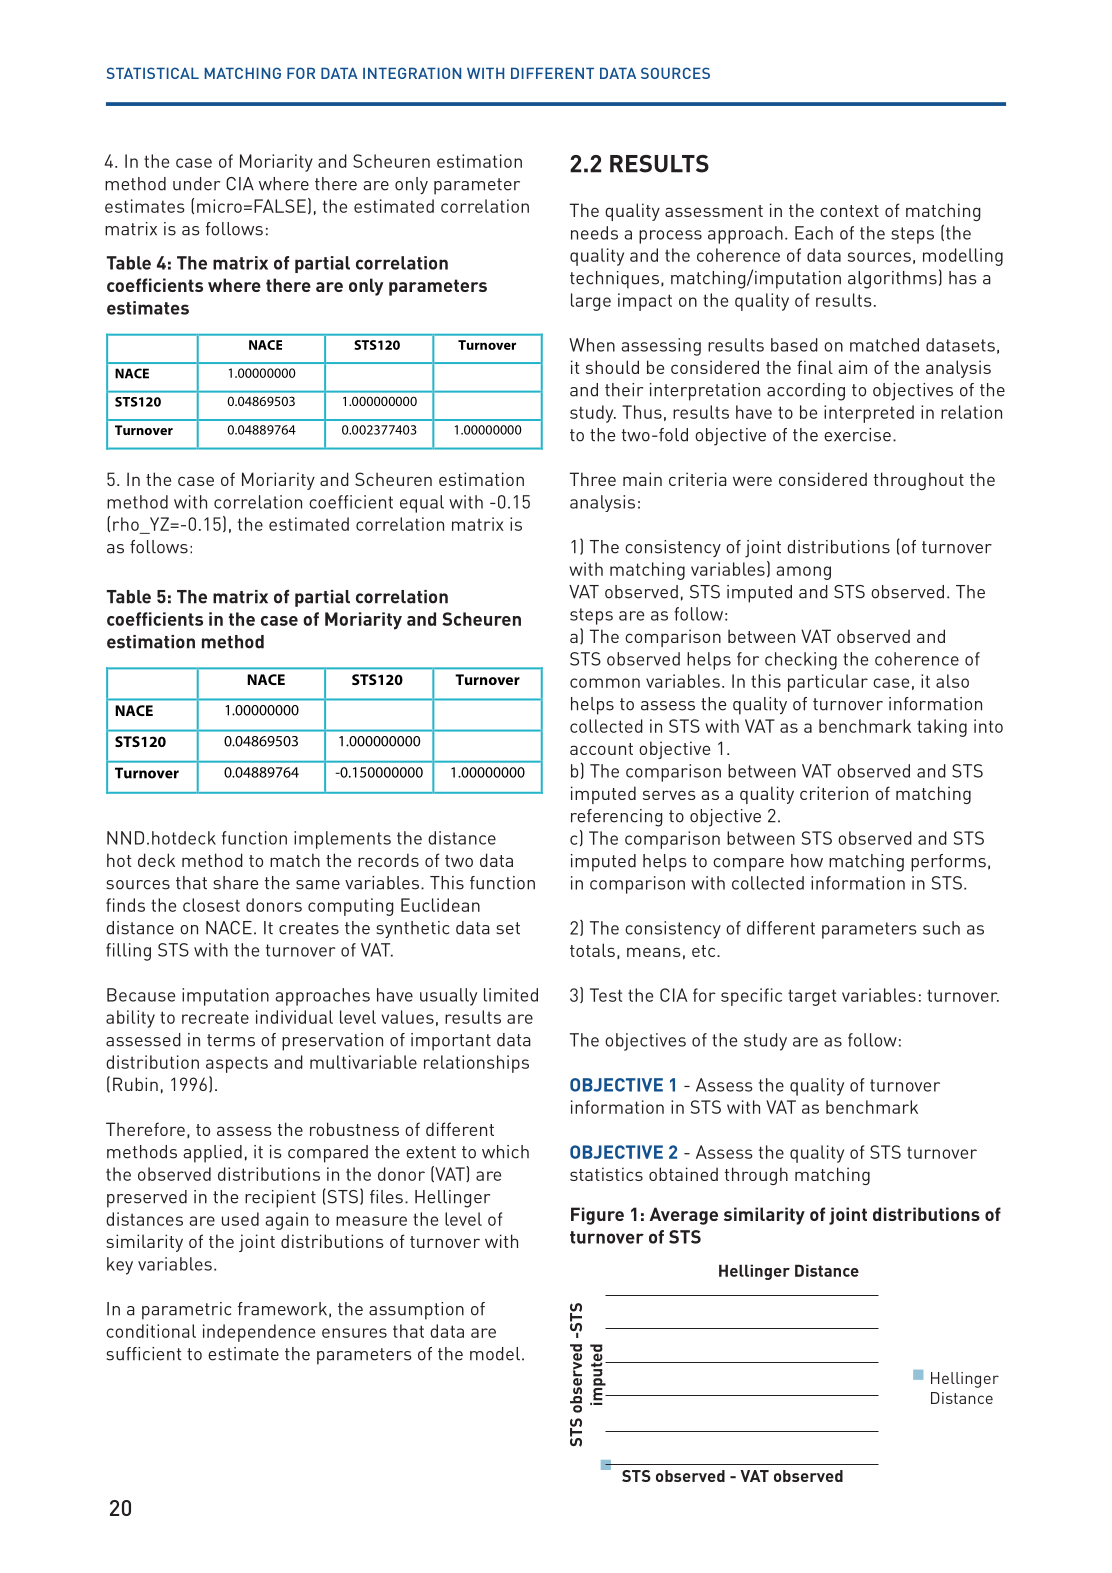 The image size is (1112, 1573). I want to click on context, so click(849, 211).
